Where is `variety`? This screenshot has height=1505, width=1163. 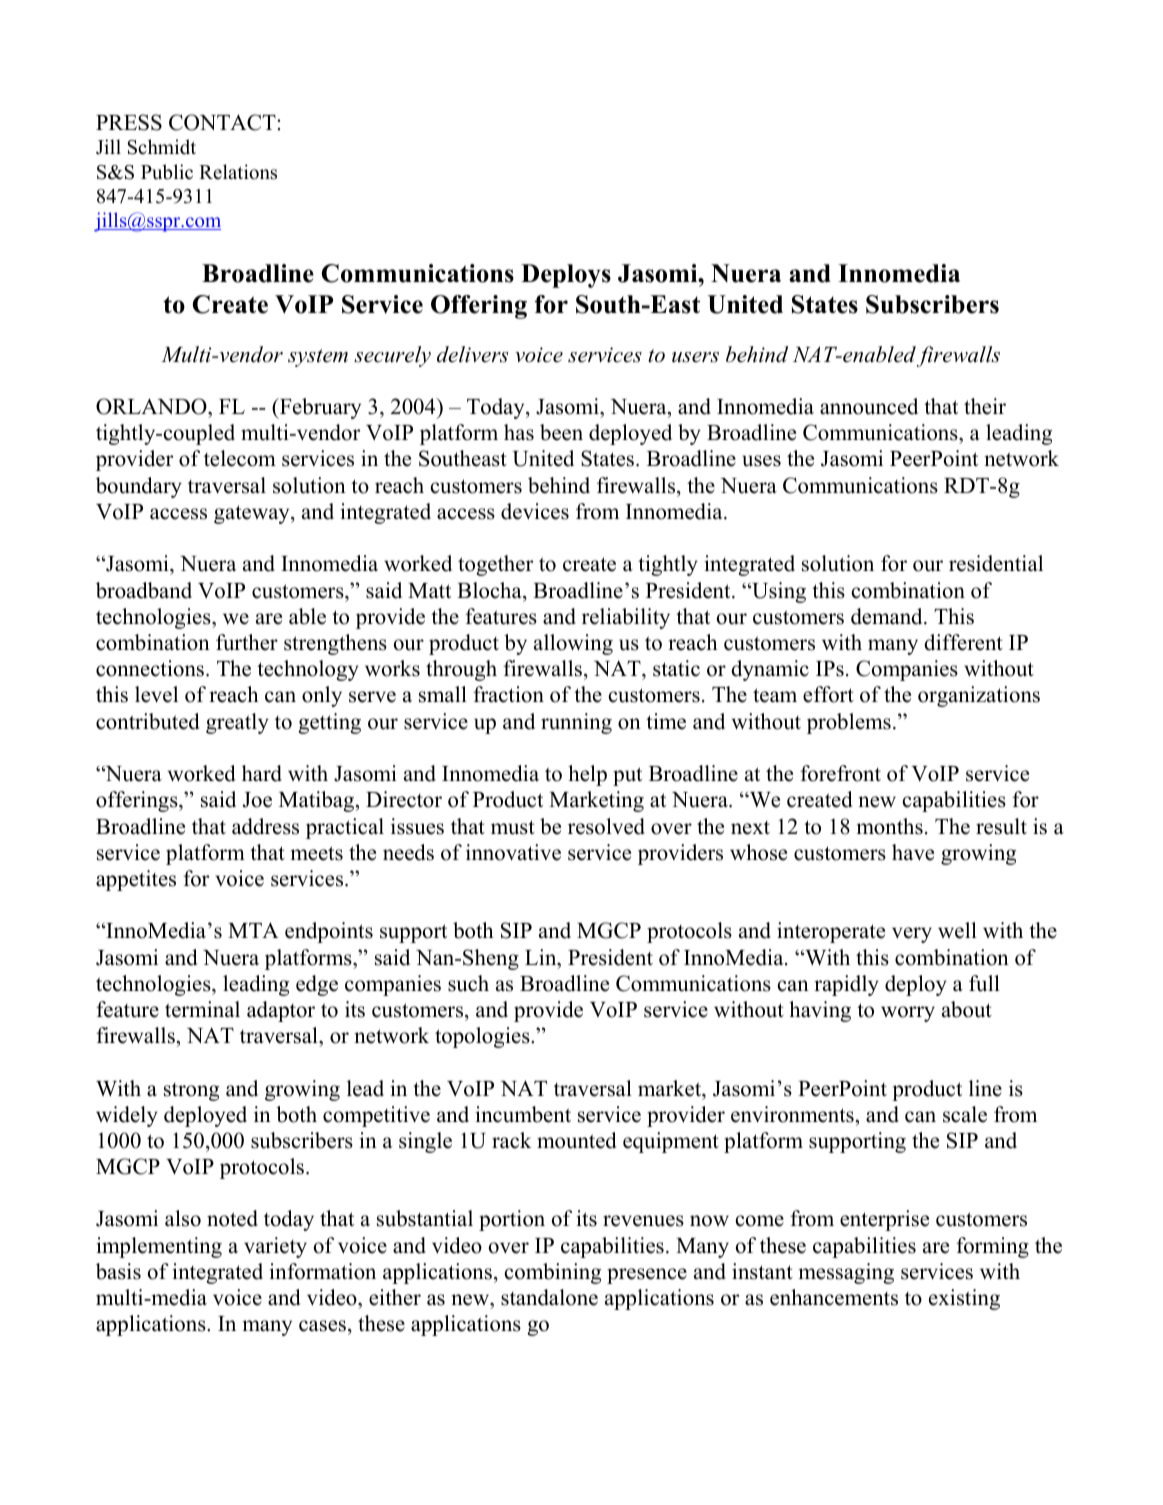 variety is located at coordinates (275, 1247).
